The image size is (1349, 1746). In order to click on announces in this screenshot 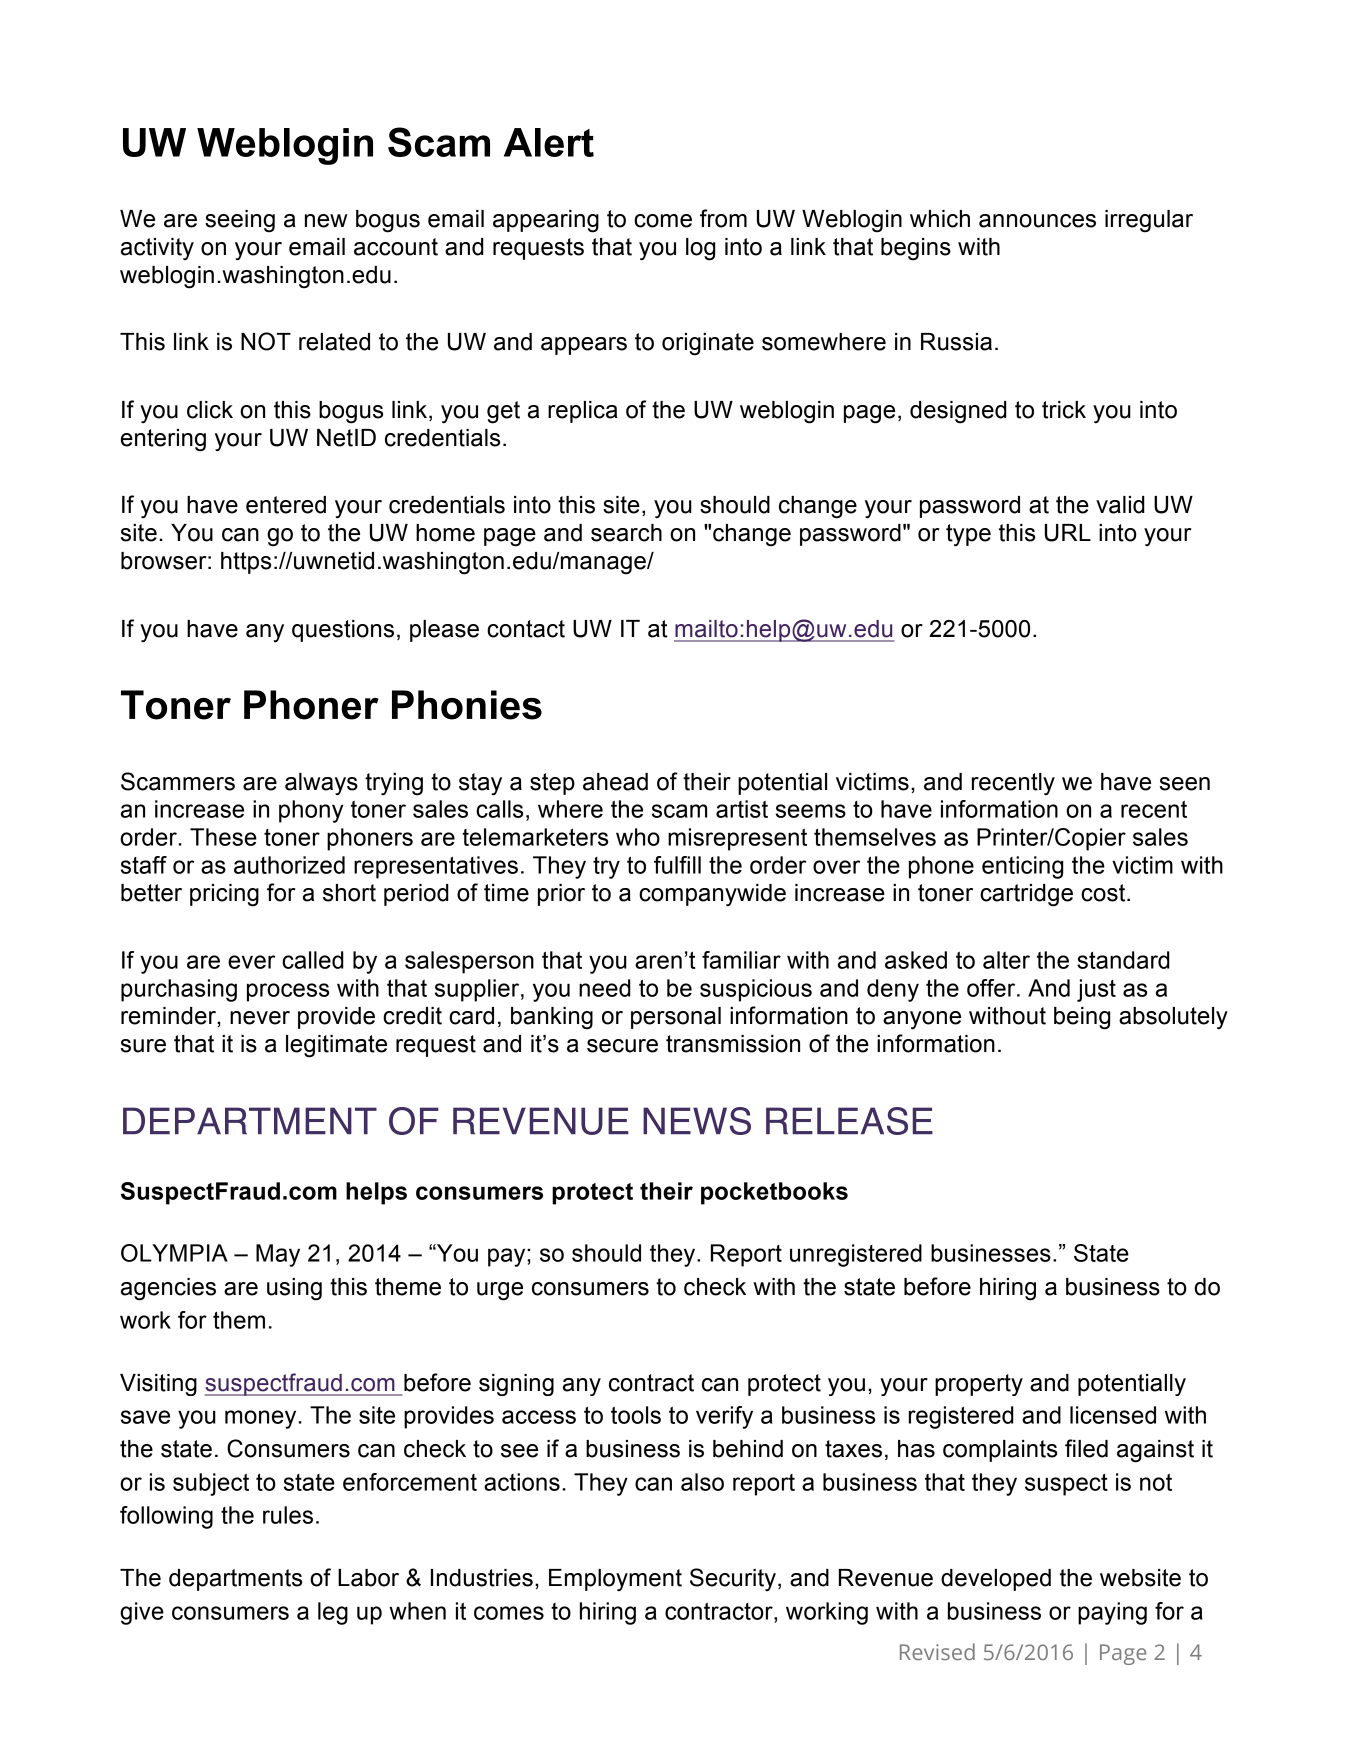, I will do `click(1037, 221)`.
